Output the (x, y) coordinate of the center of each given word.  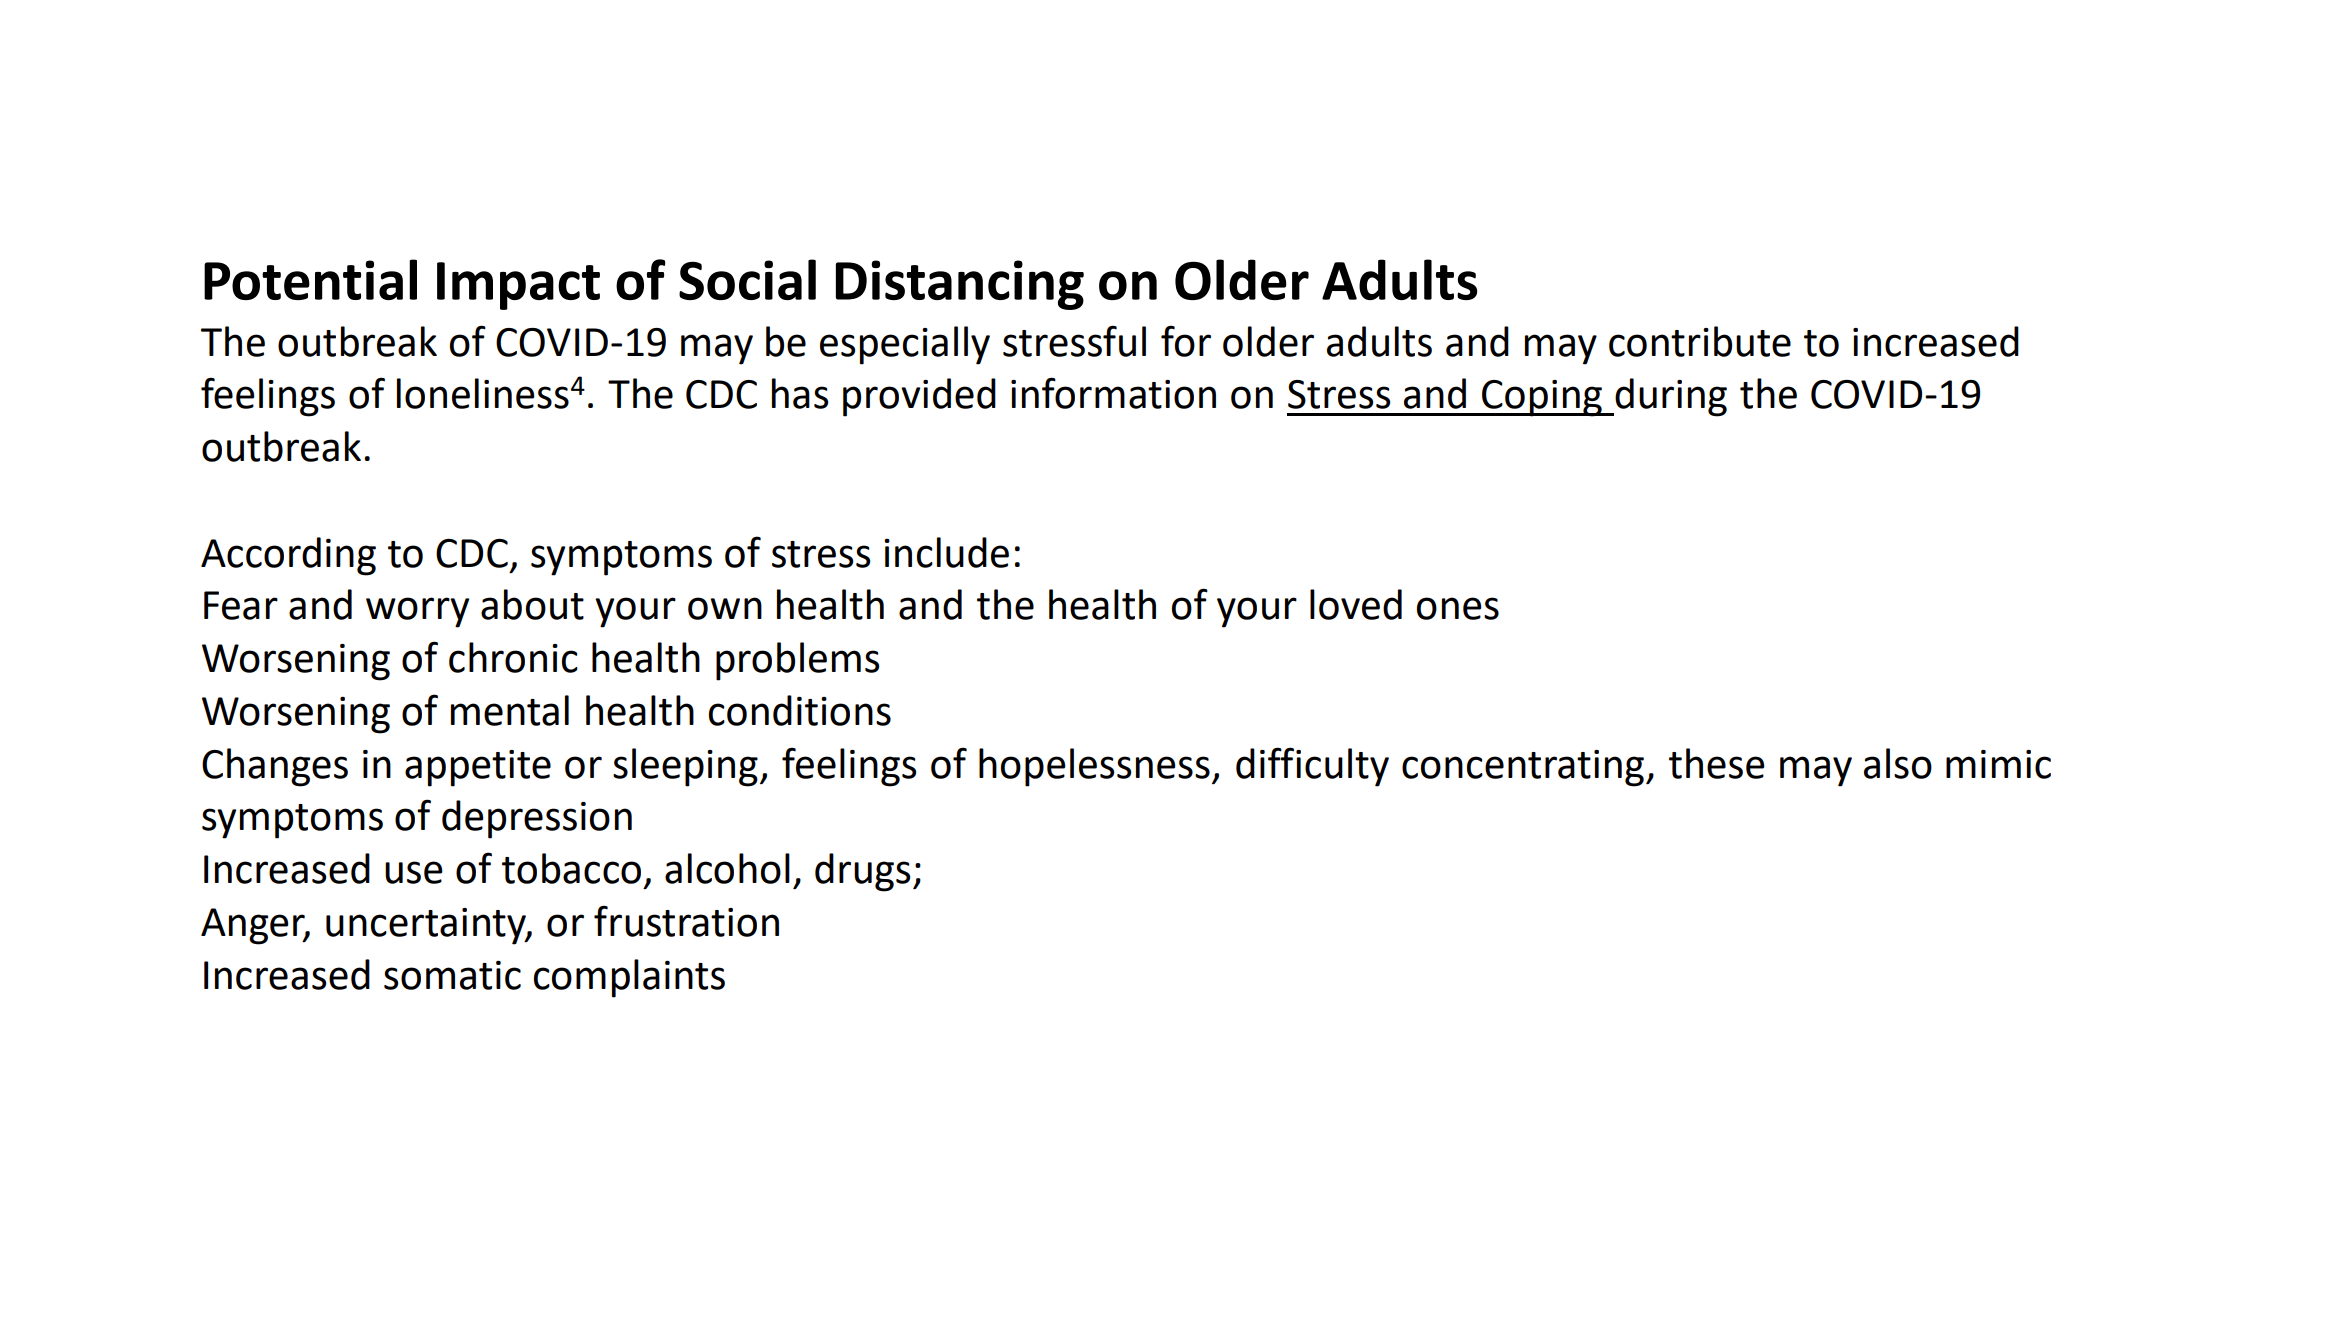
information (1113, 393)
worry (417, 612)
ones (1458, 608)
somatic (452, 975)
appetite (478, 768)
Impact (518, 286)
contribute (1700, 341)
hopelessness (1094, 767)
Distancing (960, 285)
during (1670, 397)
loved (1356, 604)
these (1717, 763)
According (288, 556)
